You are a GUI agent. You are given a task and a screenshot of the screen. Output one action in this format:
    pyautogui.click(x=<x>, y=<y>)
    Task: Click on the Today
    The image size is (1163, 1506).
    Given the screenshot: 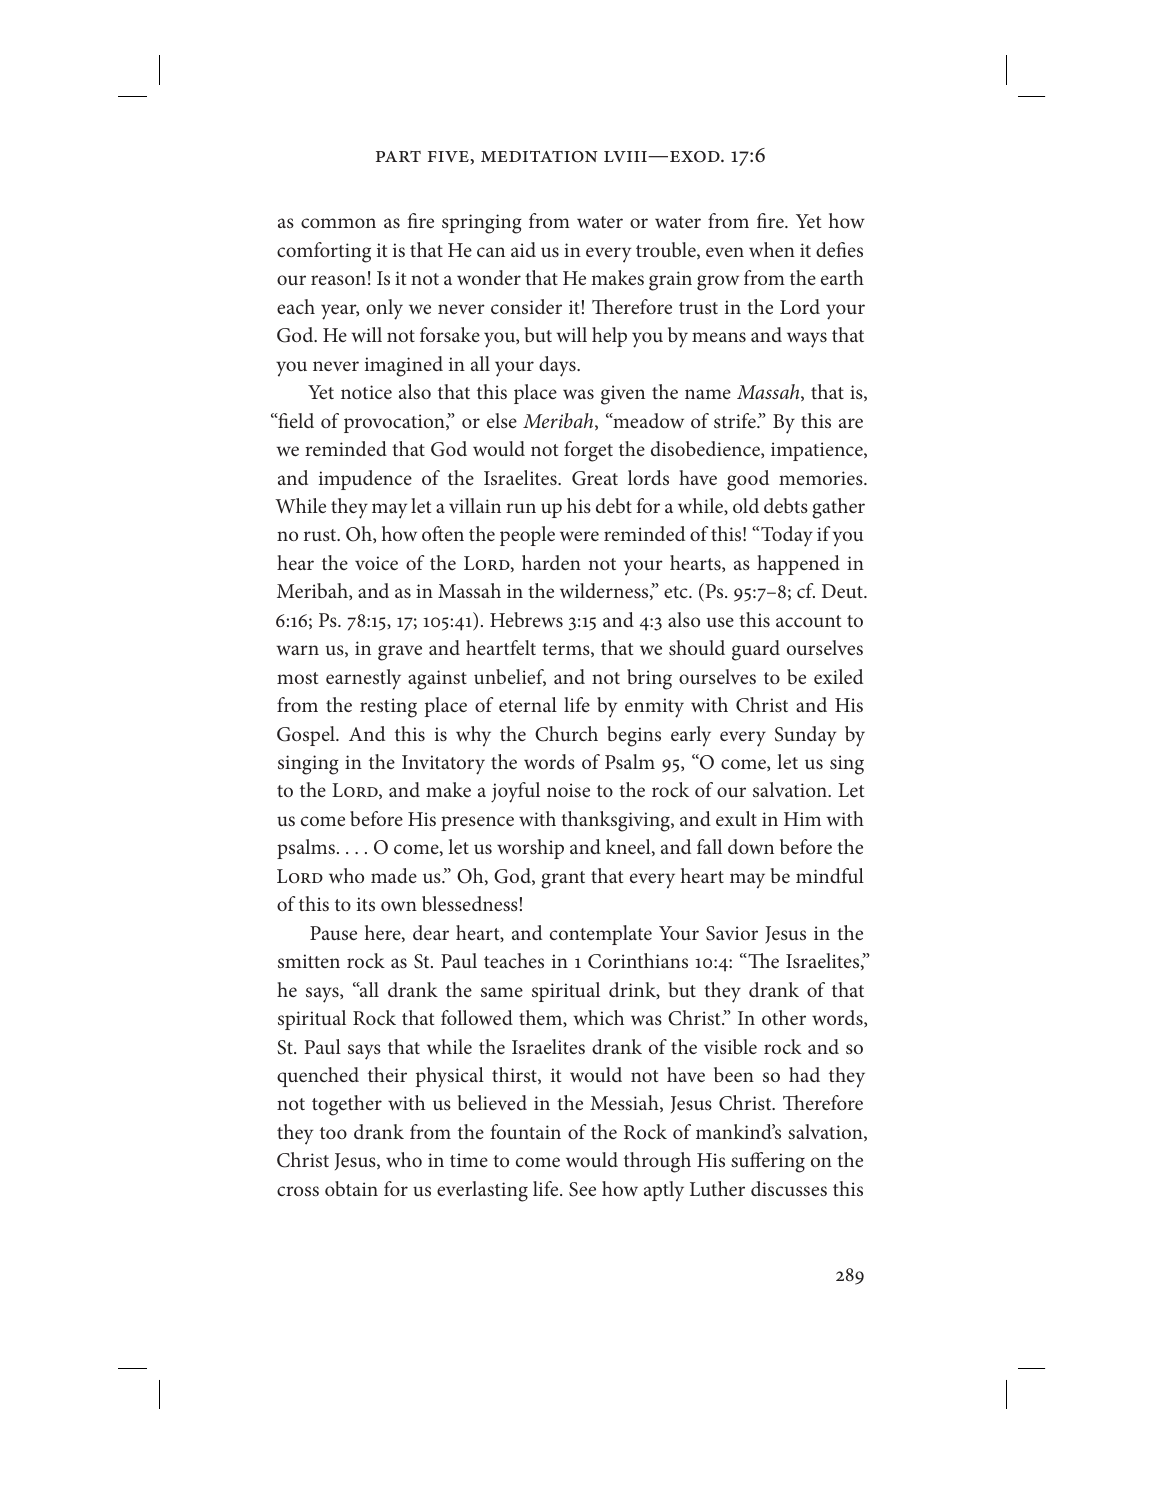 What is the action you would take?
    pyautogui.click(x=787, y=536)
